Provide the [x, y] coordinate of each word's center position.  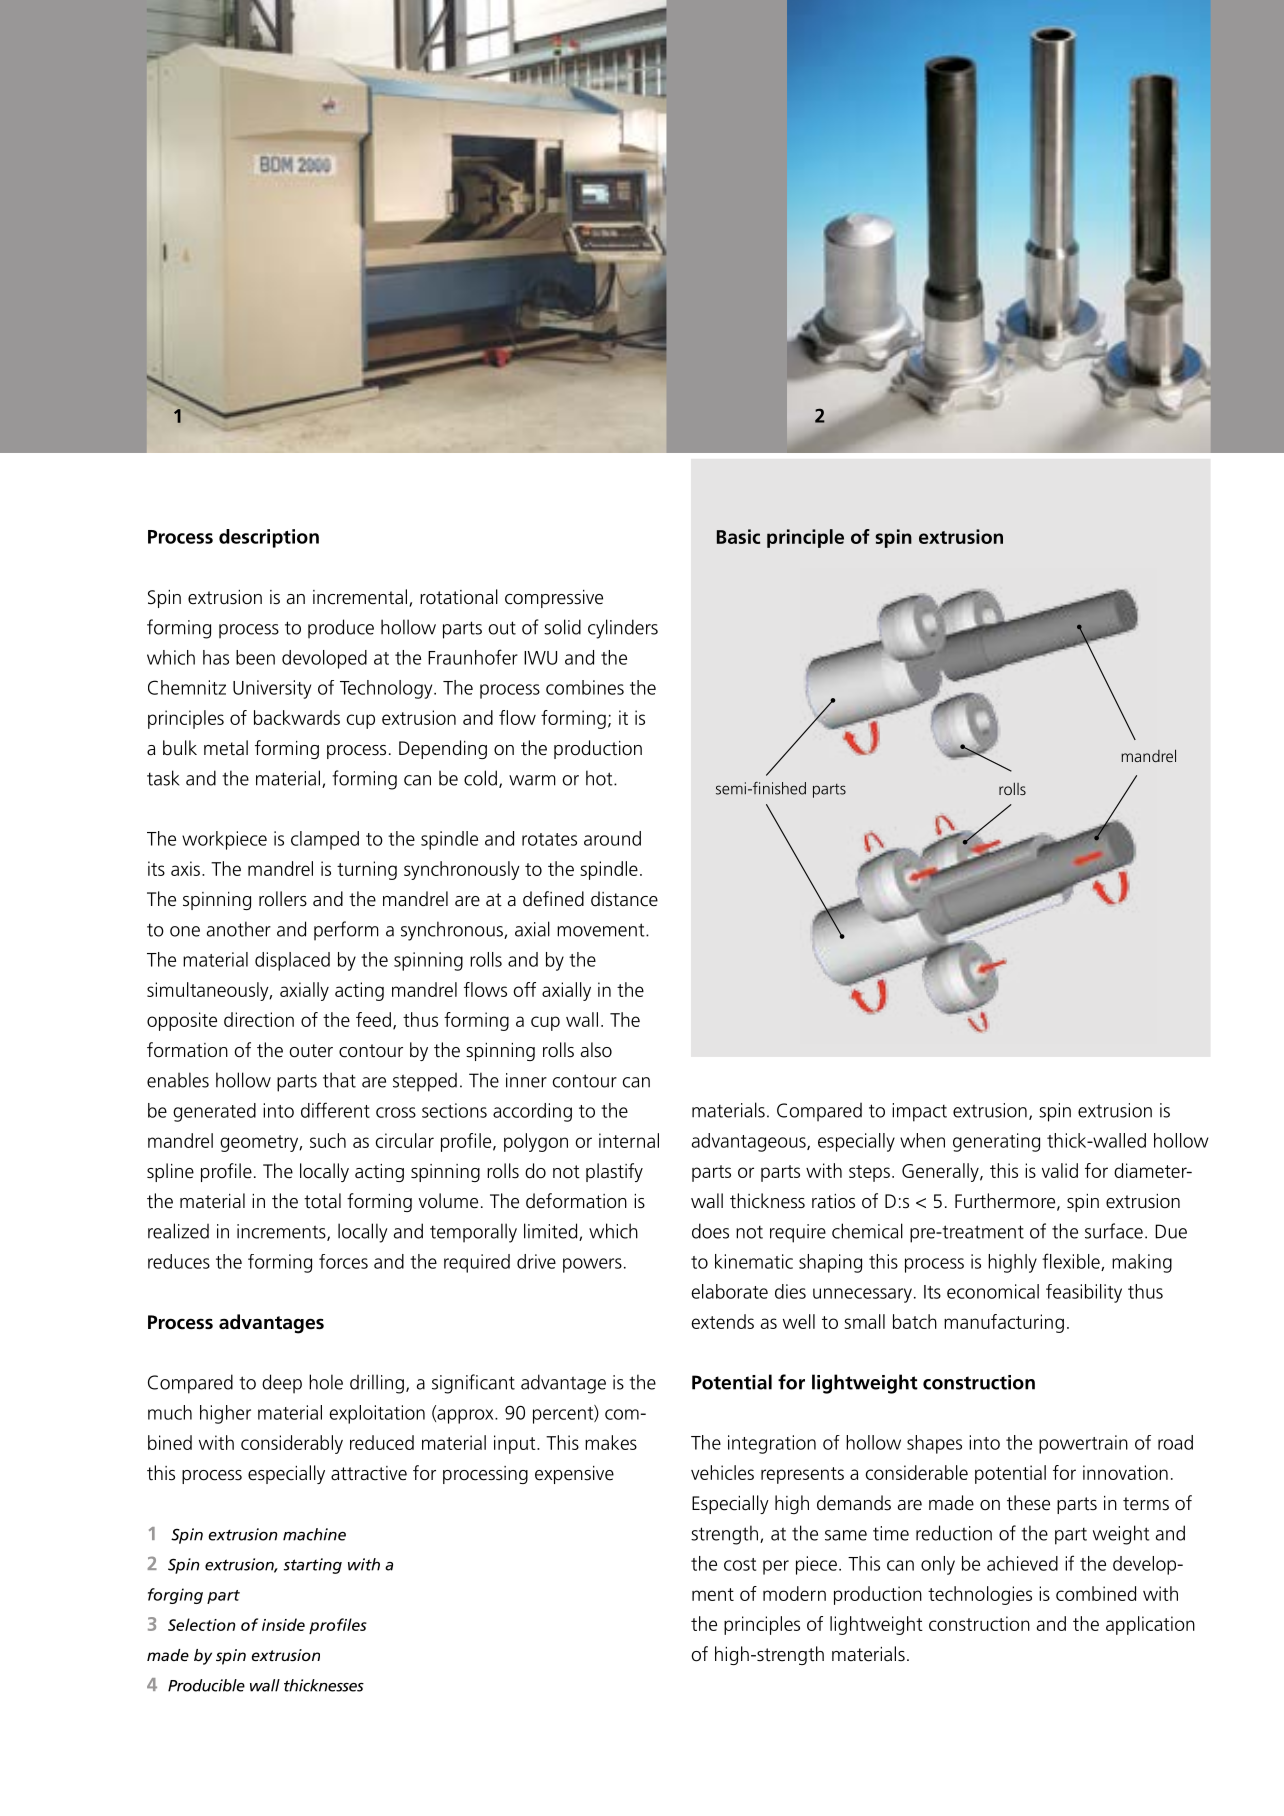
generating [996, 1142]
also [596, 1050]
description [269, 538]
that [339, 1080]
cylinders [623, 629]
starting [312, 1566]
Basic [738, 536]
